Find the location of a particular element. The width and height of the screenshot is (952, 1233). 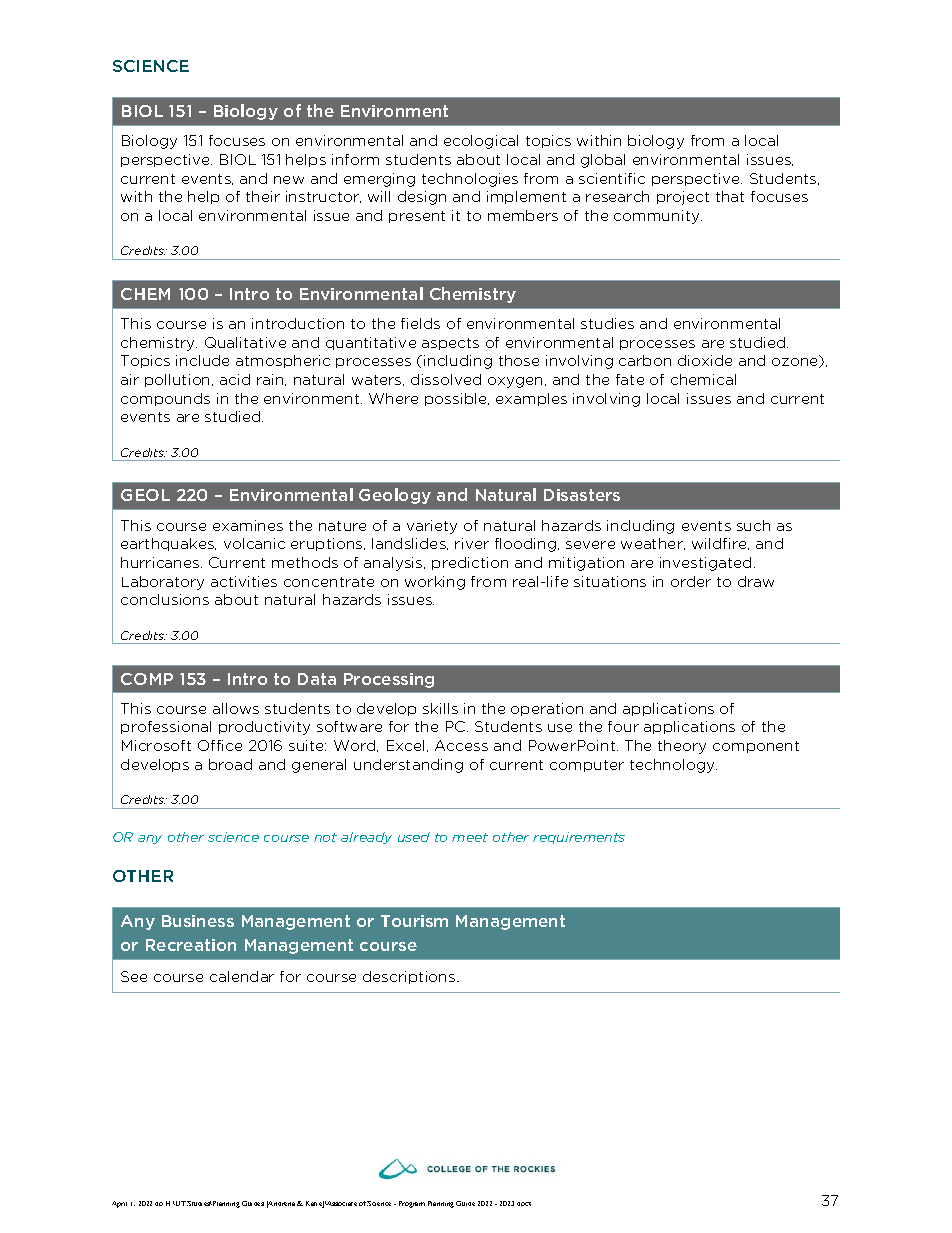

Program is located at coordinates (412, 1204).
